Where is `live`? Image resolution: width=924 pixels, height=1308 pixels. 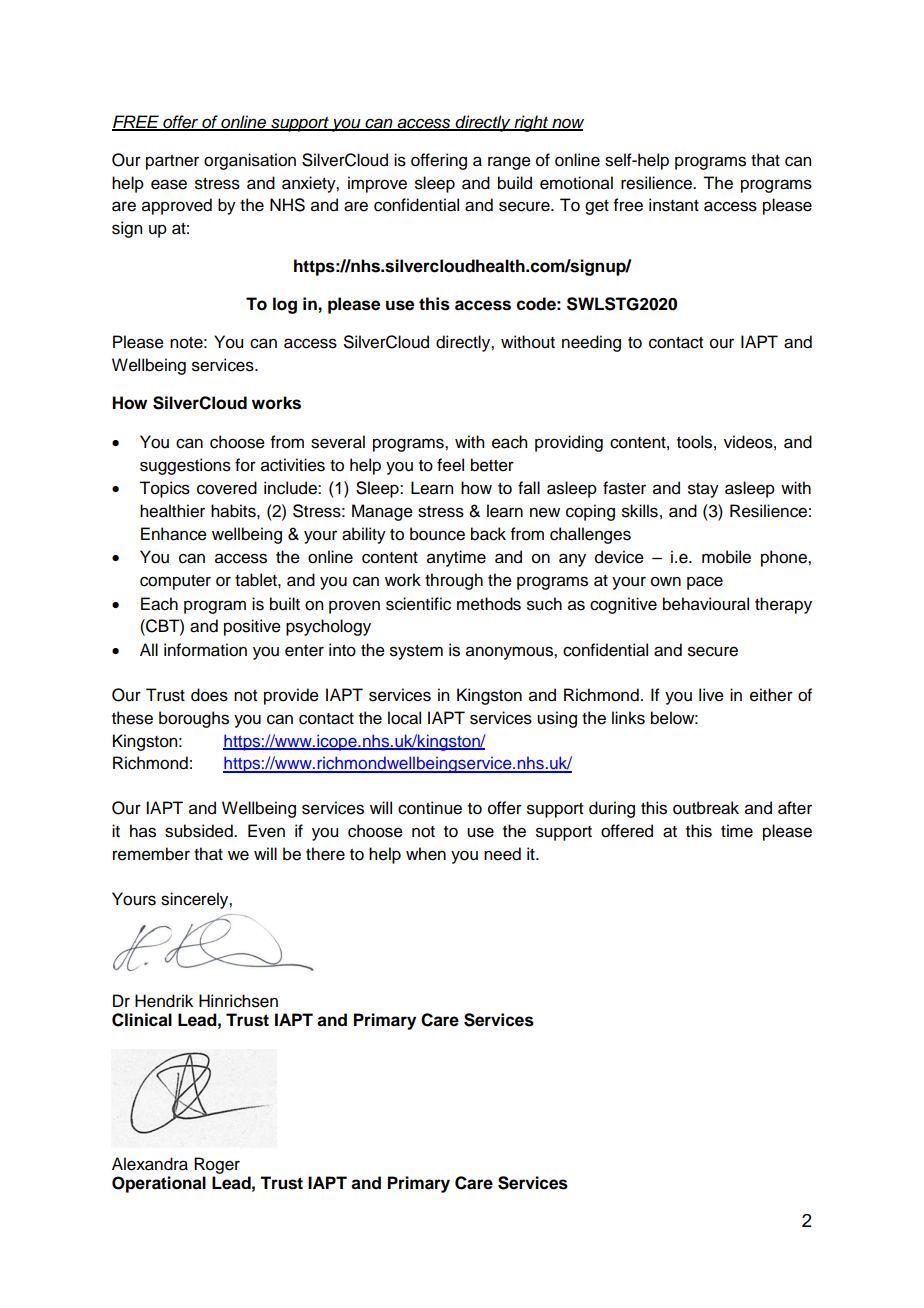
live is located at coordinates (711, 695).
